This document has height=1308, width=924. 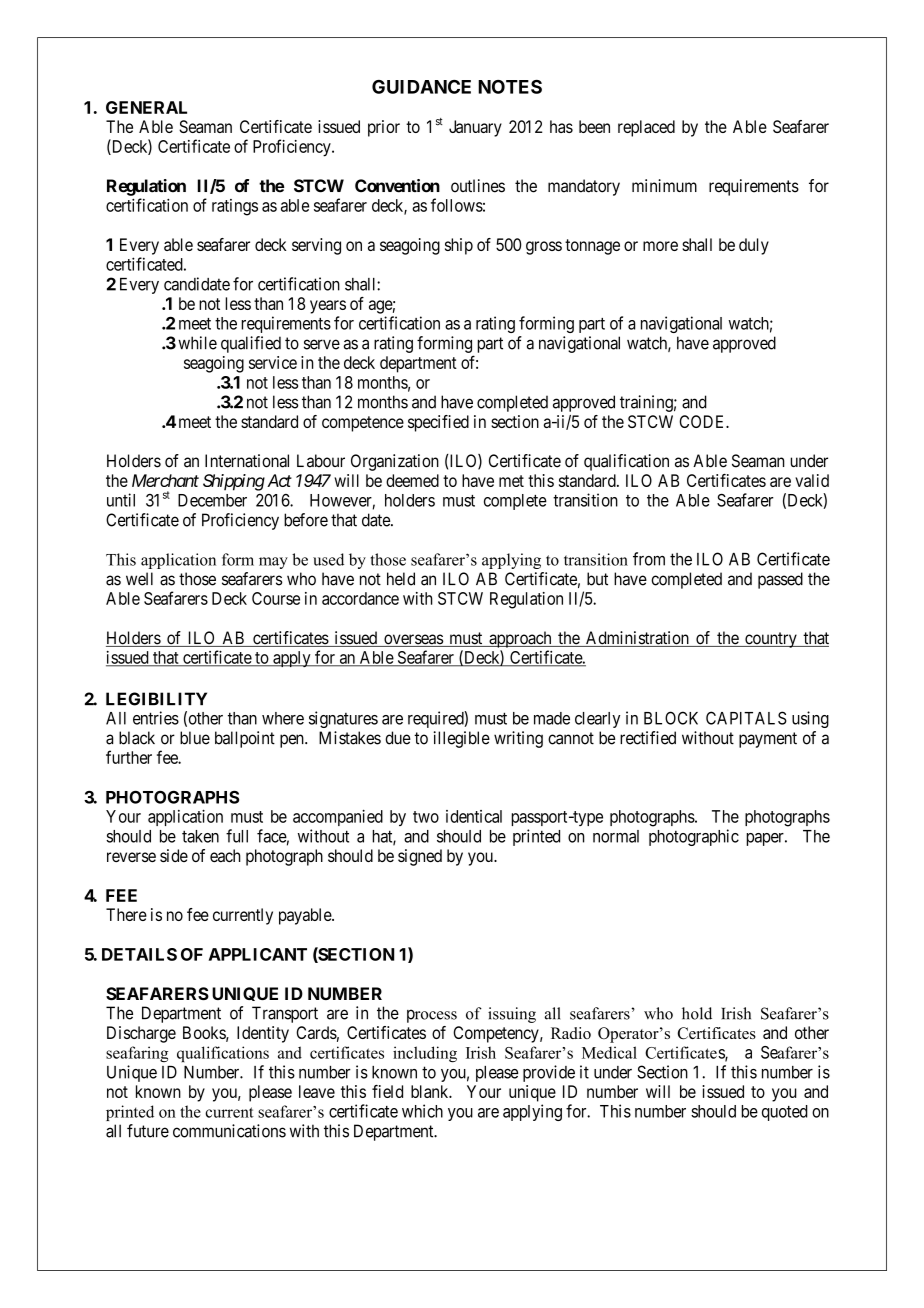 I want to click on signed, so click(x=420, y=857).
